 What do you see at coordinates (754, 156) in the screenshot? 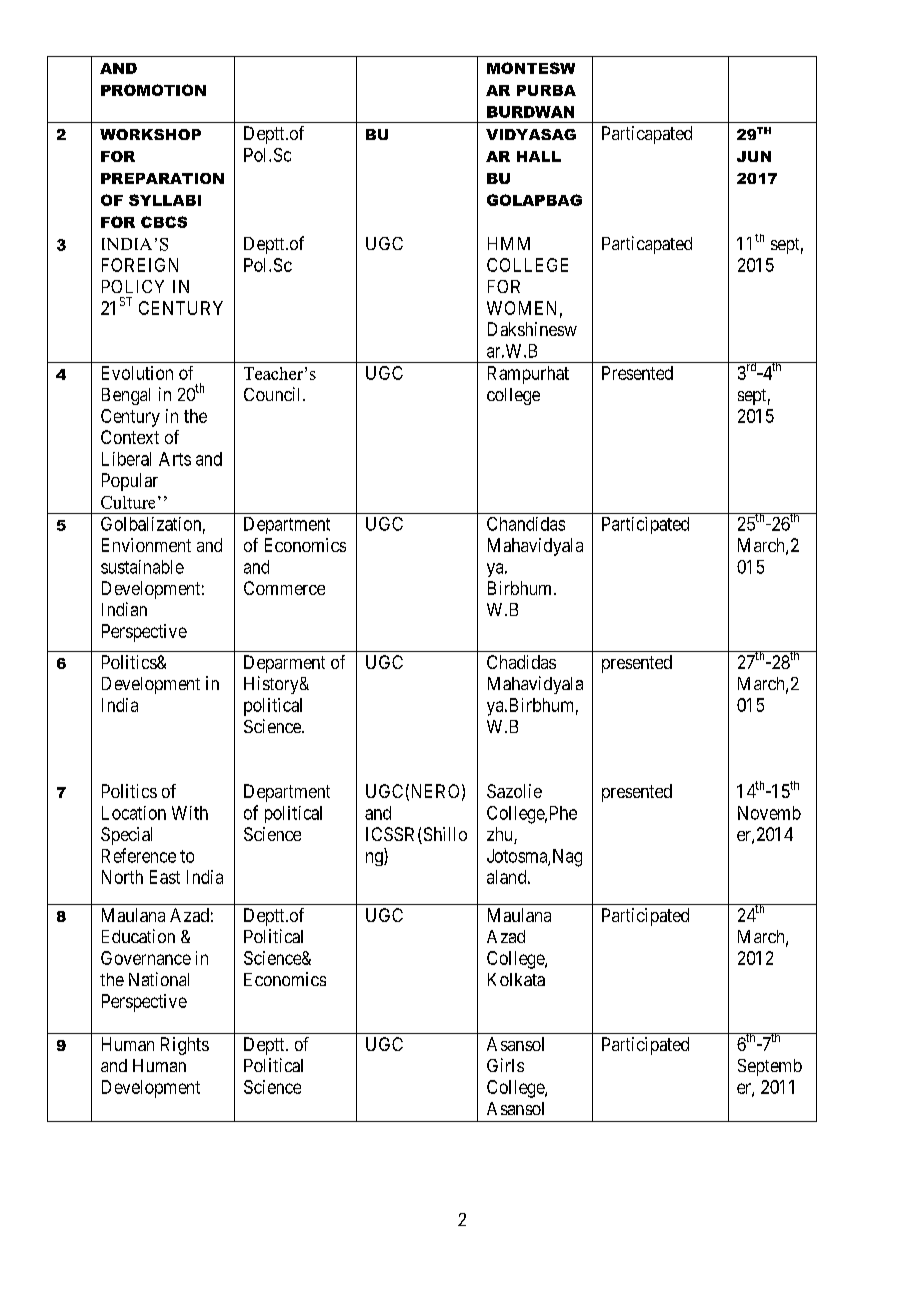
I see `JUN` at bounding box center [754, 156].
